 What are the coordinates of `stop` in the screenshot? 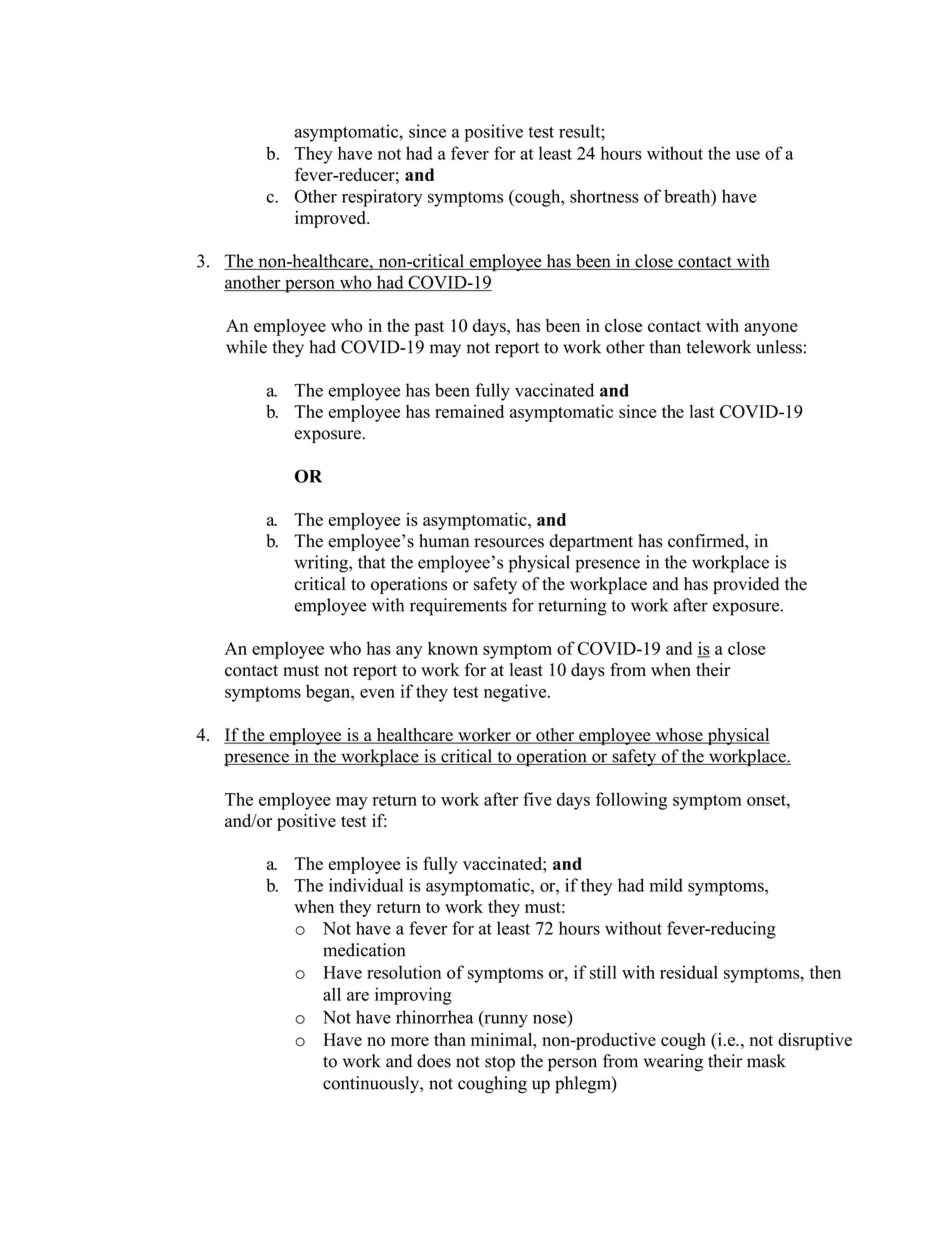 It's located at (500, 1064).
